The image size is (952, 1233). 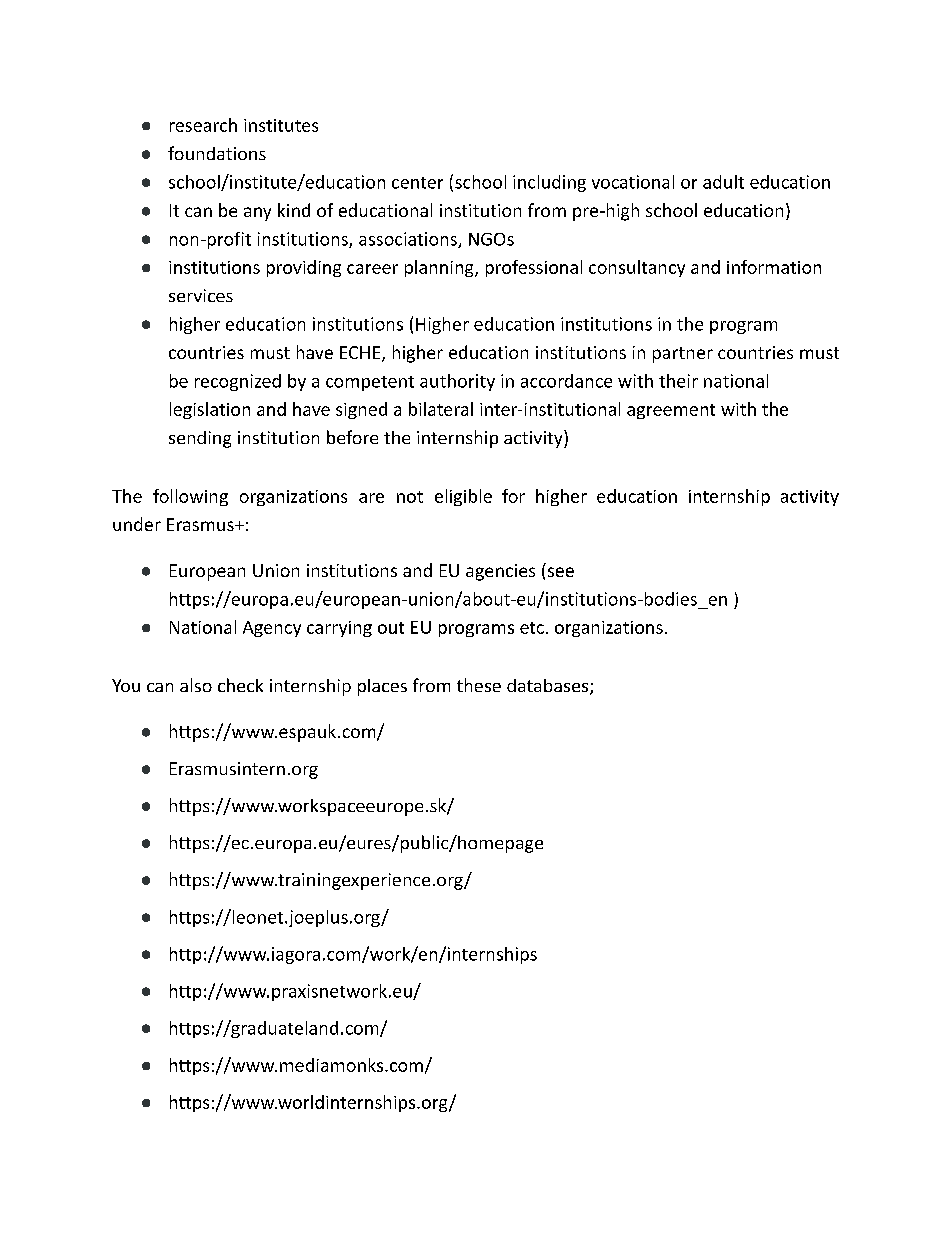 What do you see at coordinates (409, 240) in the screenshot?
I see `associations` at bounding box center [409, 240].
